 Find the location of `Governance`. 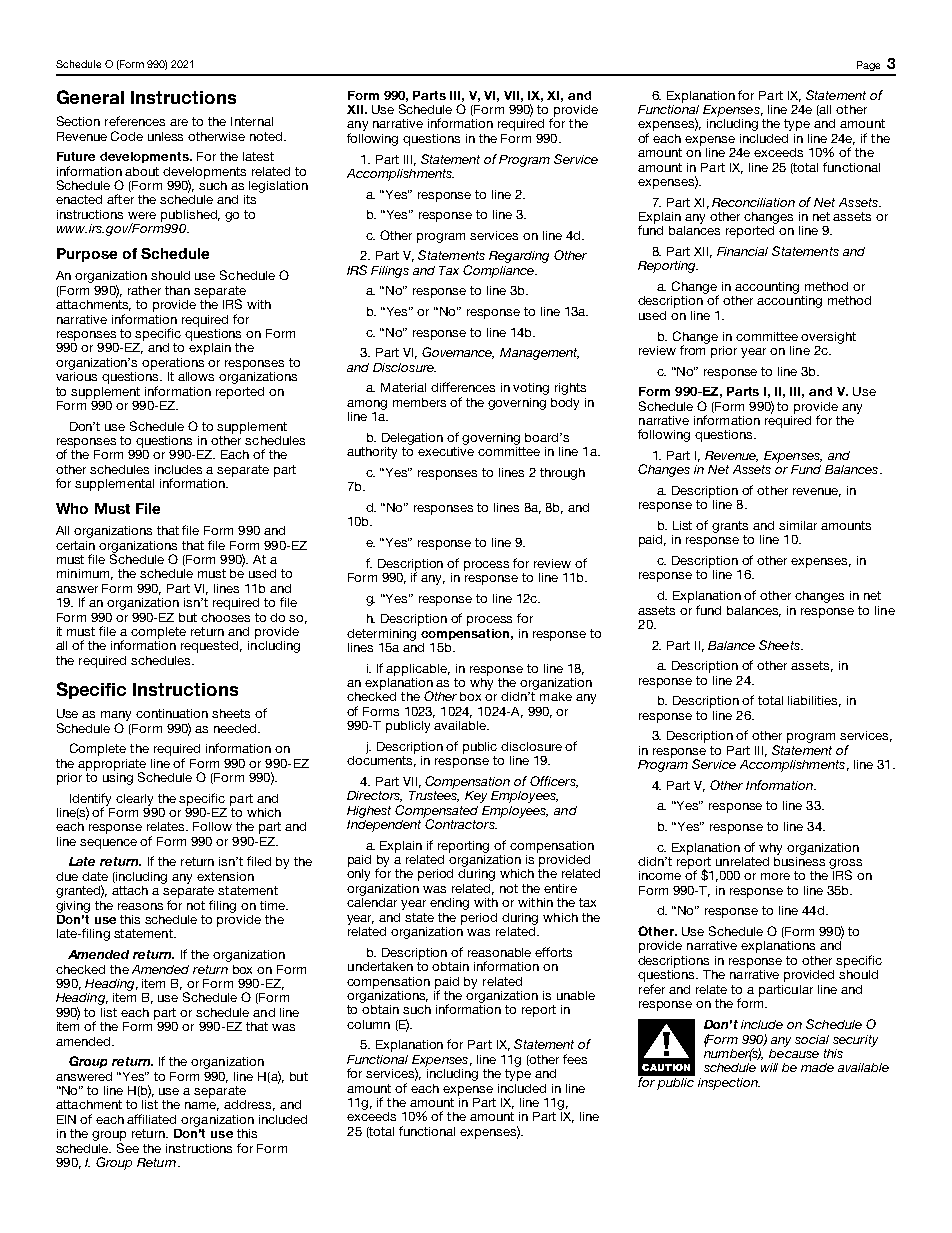

Governance is located at coordinates (458, 353).
